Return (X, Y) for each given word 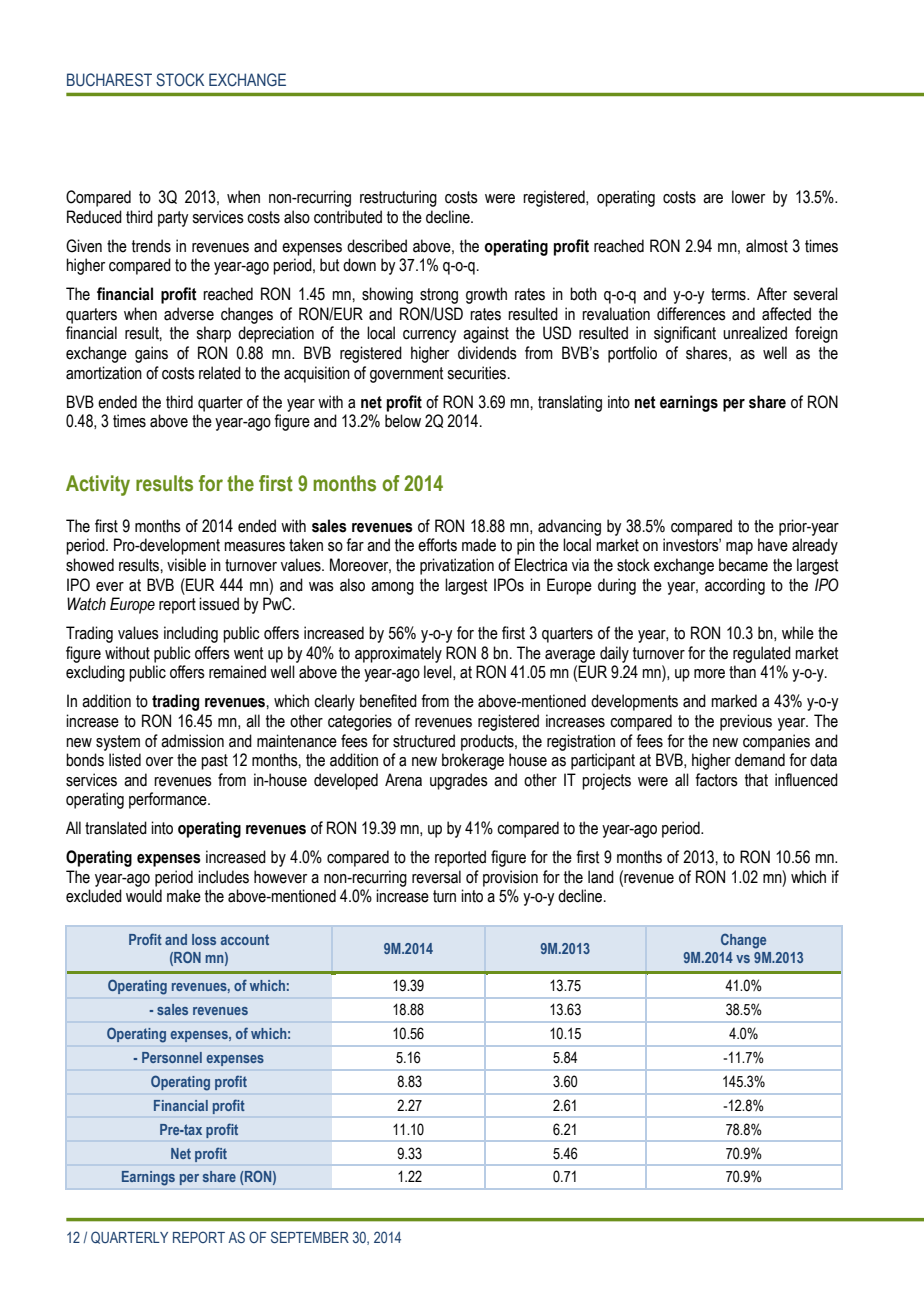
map (739, 548)
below (403, 421)
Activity (98, 485)
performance (169, 800)
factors (716, 780)
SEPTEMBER (310, 1237)
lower (748, 197)
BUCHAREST (109, 80)
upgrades (459, 781)
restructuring (398, 198)
